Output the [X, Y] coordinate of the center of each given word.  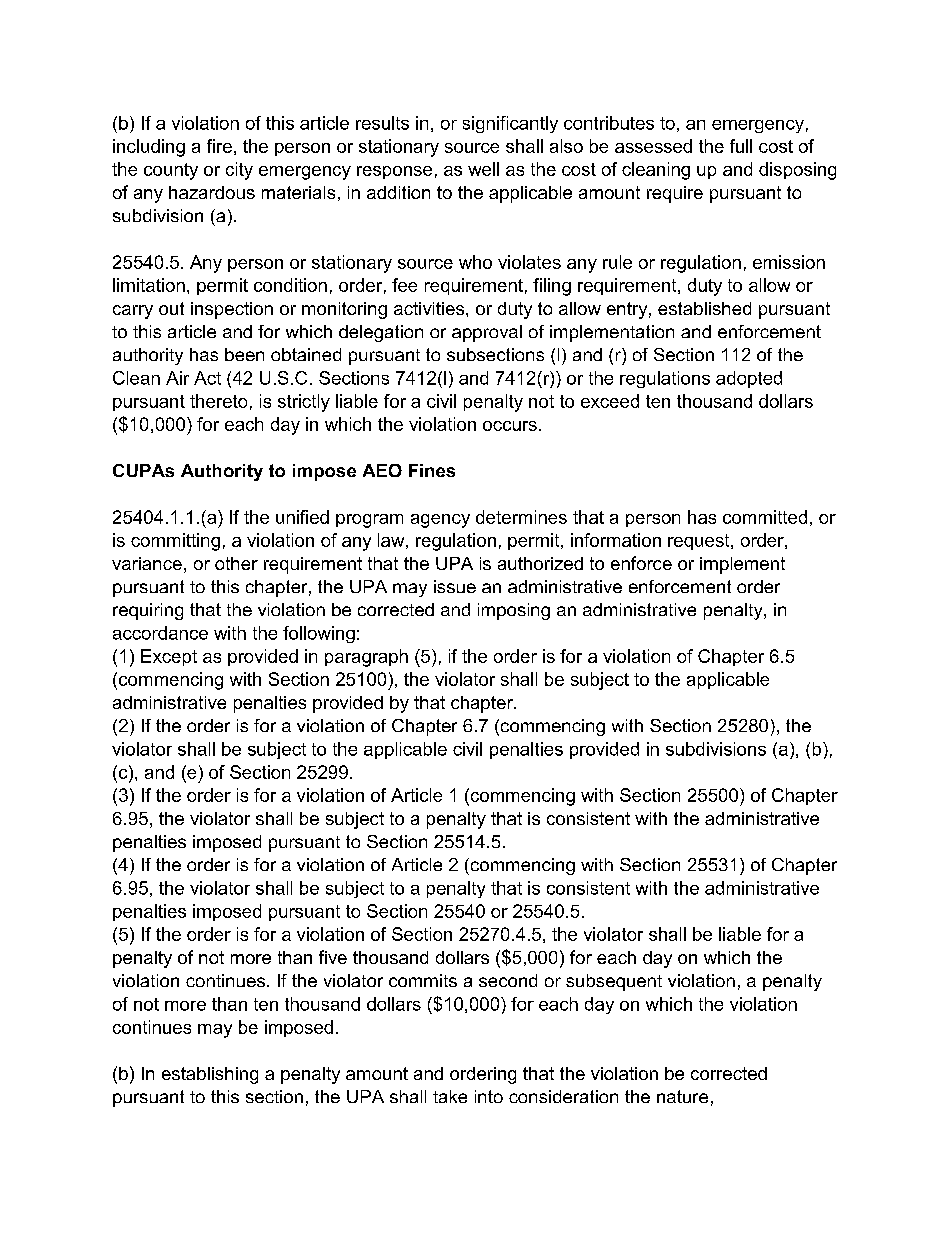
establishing [210, 1075]
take [450, 1096]
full [741, 146]
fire [219, 146]
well [483, 169]
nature [682, 1096]
